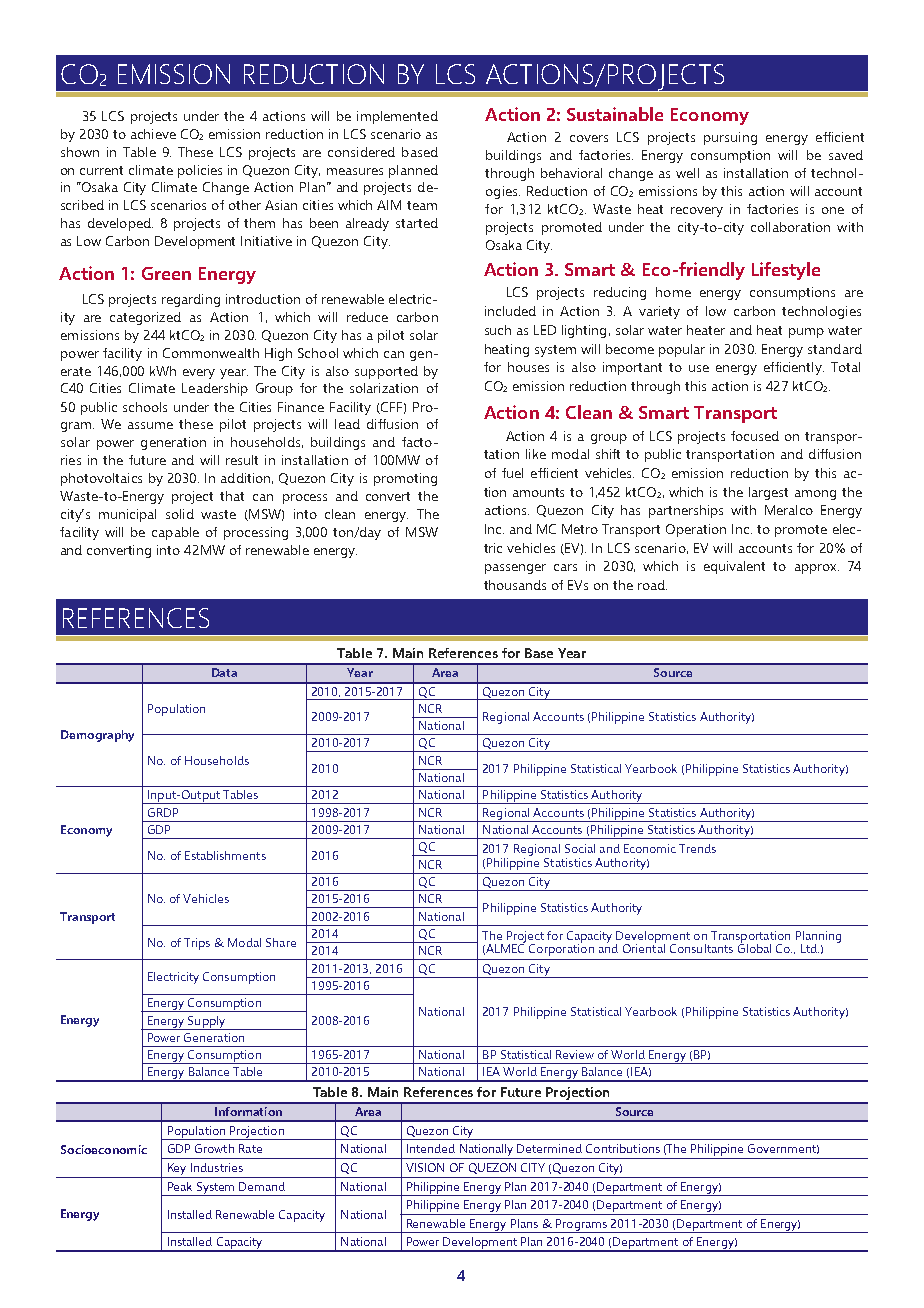  What do you see at coordinates (528, 367) in the image?
I see `houses` at bounding box center [528, 367].
